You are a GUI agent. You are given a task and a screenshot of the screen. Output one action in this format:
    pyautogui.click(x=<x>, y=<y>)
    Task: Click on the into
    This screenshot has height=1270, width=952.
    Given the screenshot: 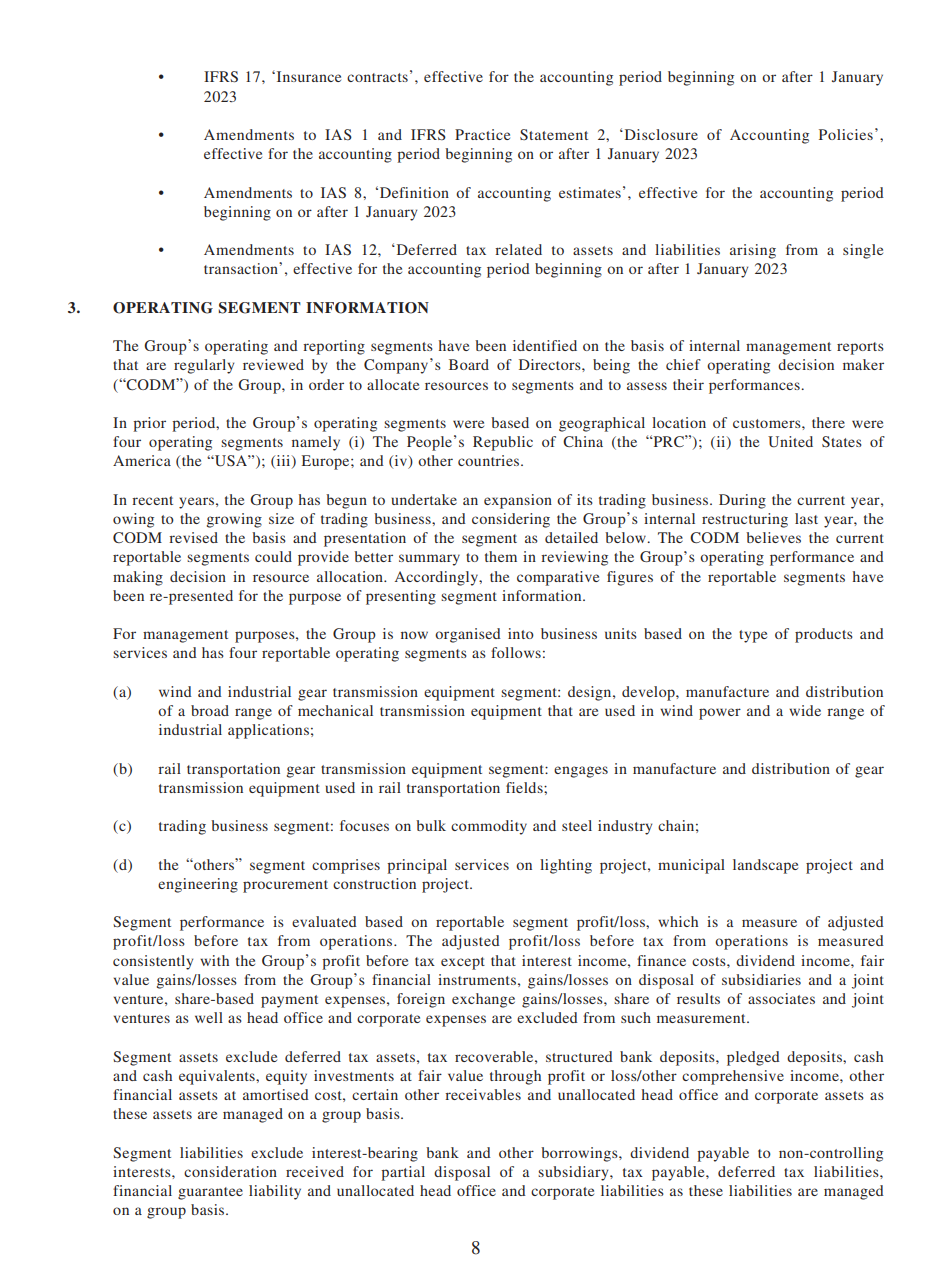 What is the action you would take?
    pyautogui.click(x=521, y=633)
